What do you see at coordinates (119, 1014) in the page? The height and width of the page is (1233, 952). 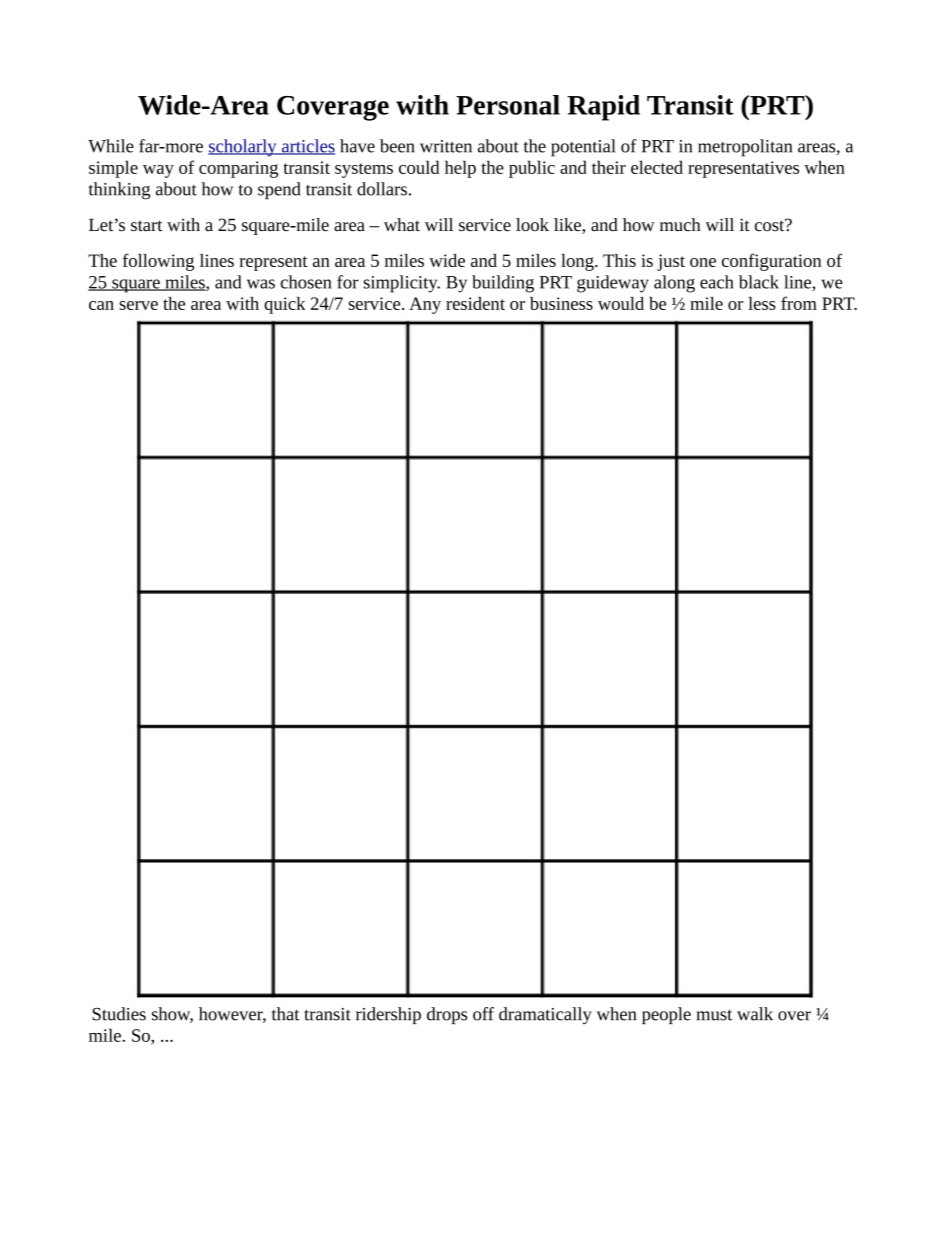 I see `Studies` at bounding box center [119, 1014].
